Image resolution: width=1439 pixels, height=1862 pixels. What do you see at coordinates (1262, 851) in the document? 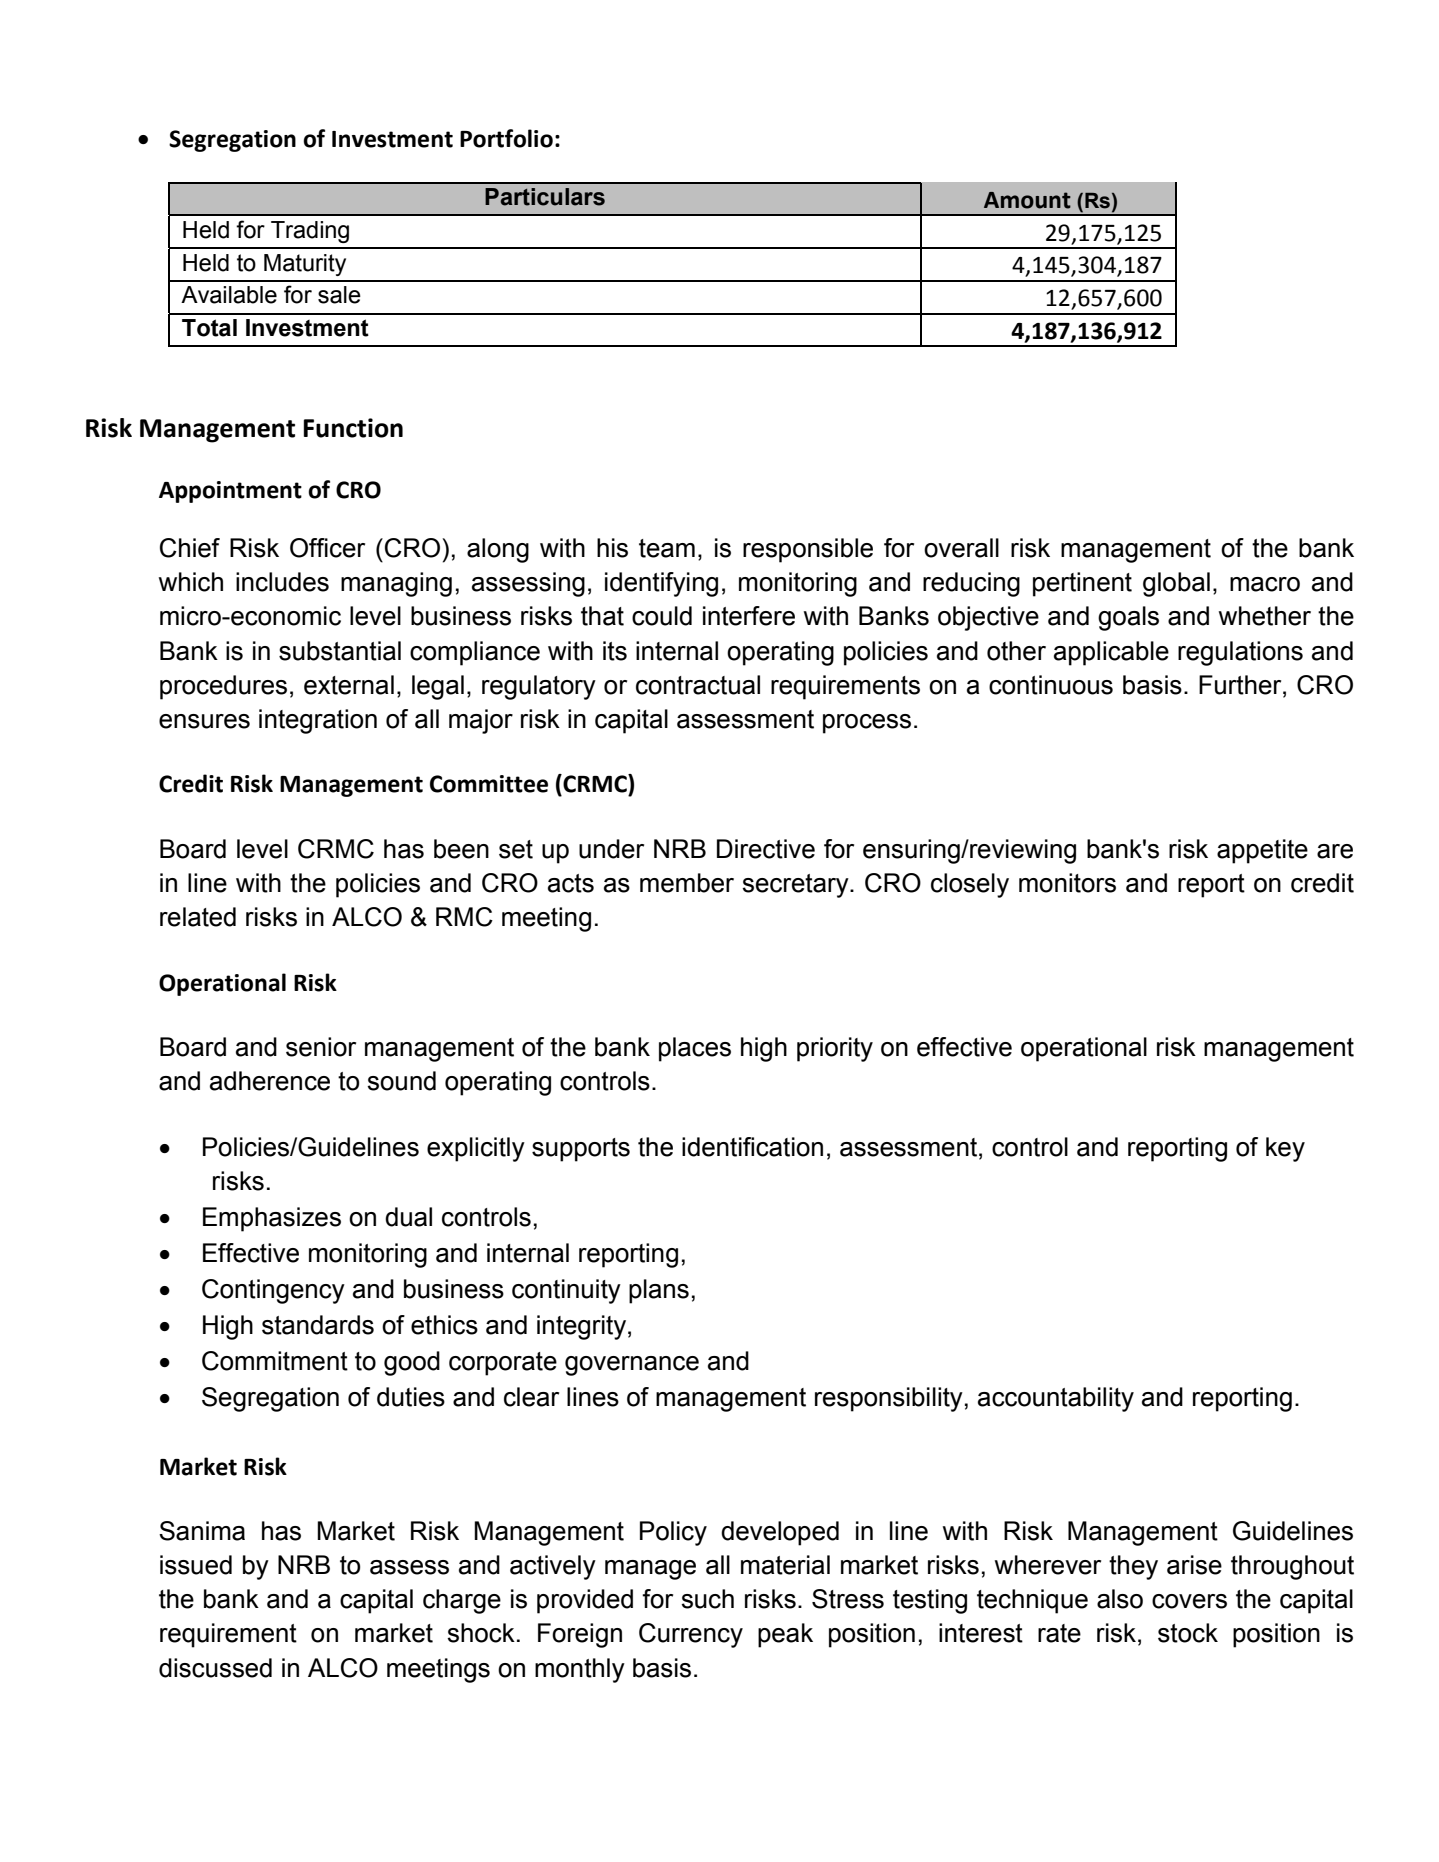
I see `appetite` at bounding box center [1262, 851].
